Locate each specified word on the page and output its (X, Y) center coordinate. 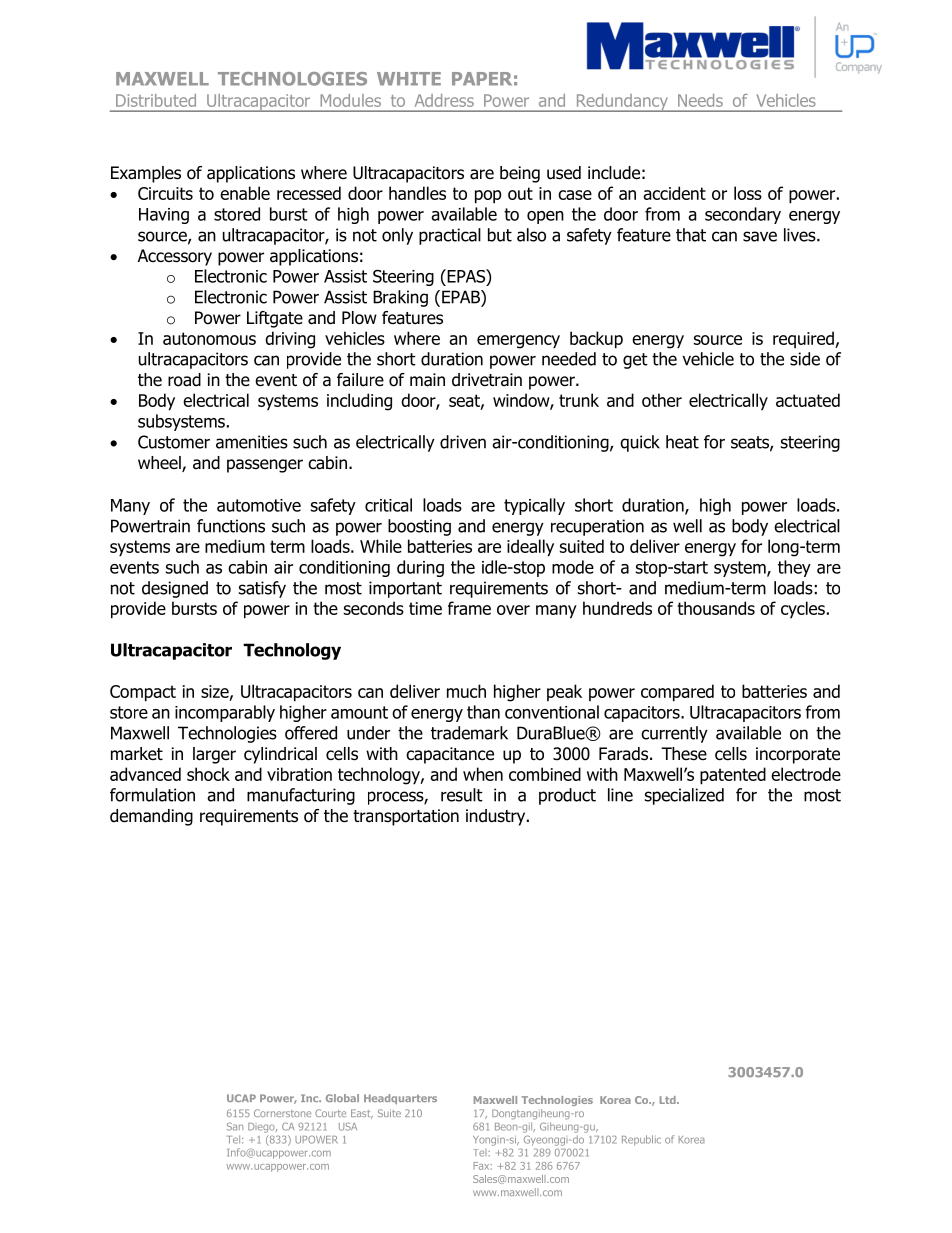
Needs (700, 100)
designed (175, 589)
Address (444, 100)
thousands (716, 608)
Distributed (156, 100)
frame (469, 608)
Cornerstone (282, 1113)
